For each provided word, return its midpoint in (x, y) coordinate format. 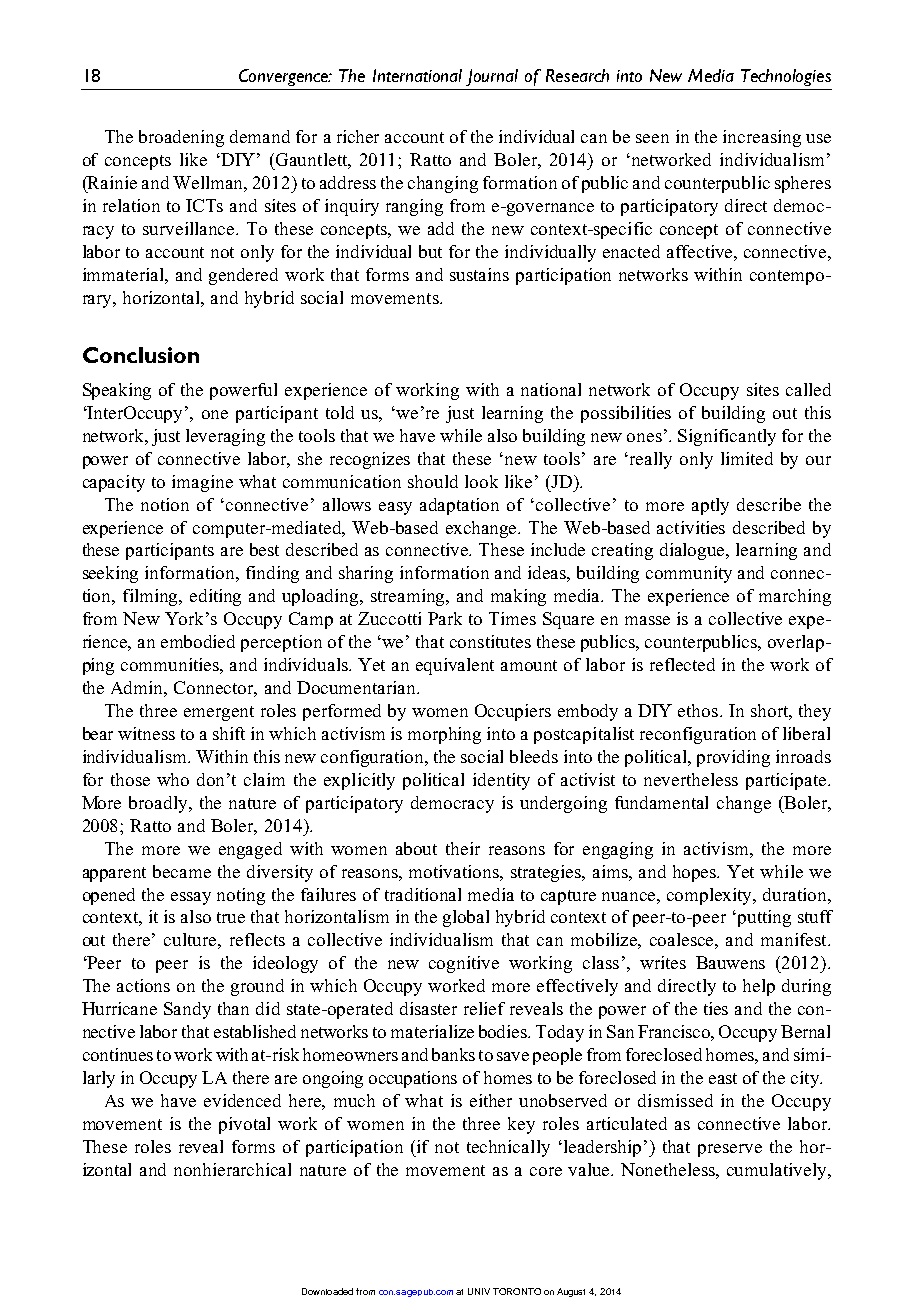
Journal (492, 77)
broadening (181, 138)
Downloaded (327, 1291)
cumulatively (778, 1171)
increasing (762, 138)
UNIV (479, 1291)
